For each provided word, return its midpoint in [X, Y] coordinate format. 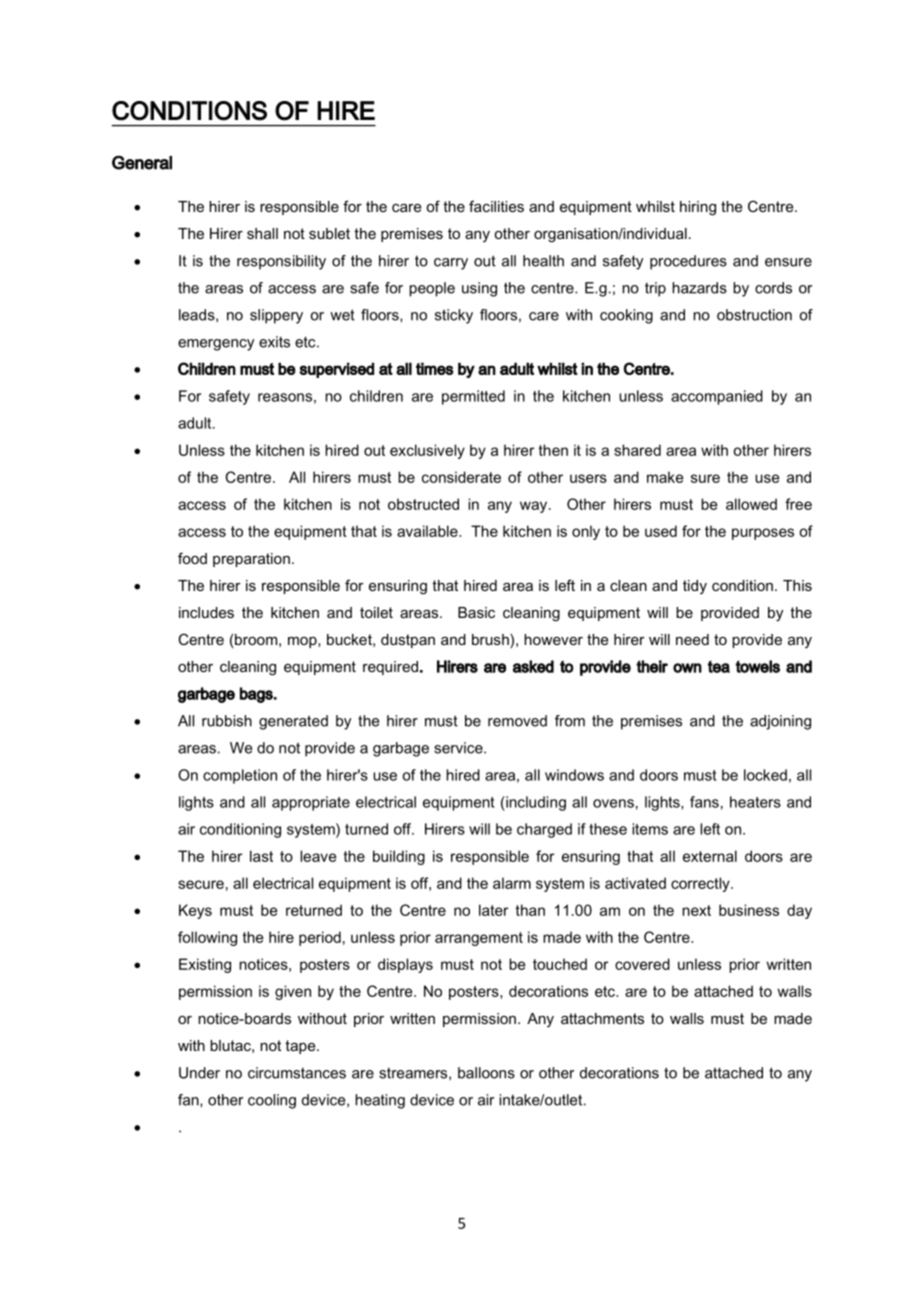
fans [704, 802]
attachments [602, 1018]
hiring [698, 208]
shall [262, 233]
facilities [496, 206]
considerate [461, 477]
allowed [751, 504]
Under [199, 1073]
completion [240, 776]
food [192, 558]
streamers [414, 1074]
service [459, 748]
